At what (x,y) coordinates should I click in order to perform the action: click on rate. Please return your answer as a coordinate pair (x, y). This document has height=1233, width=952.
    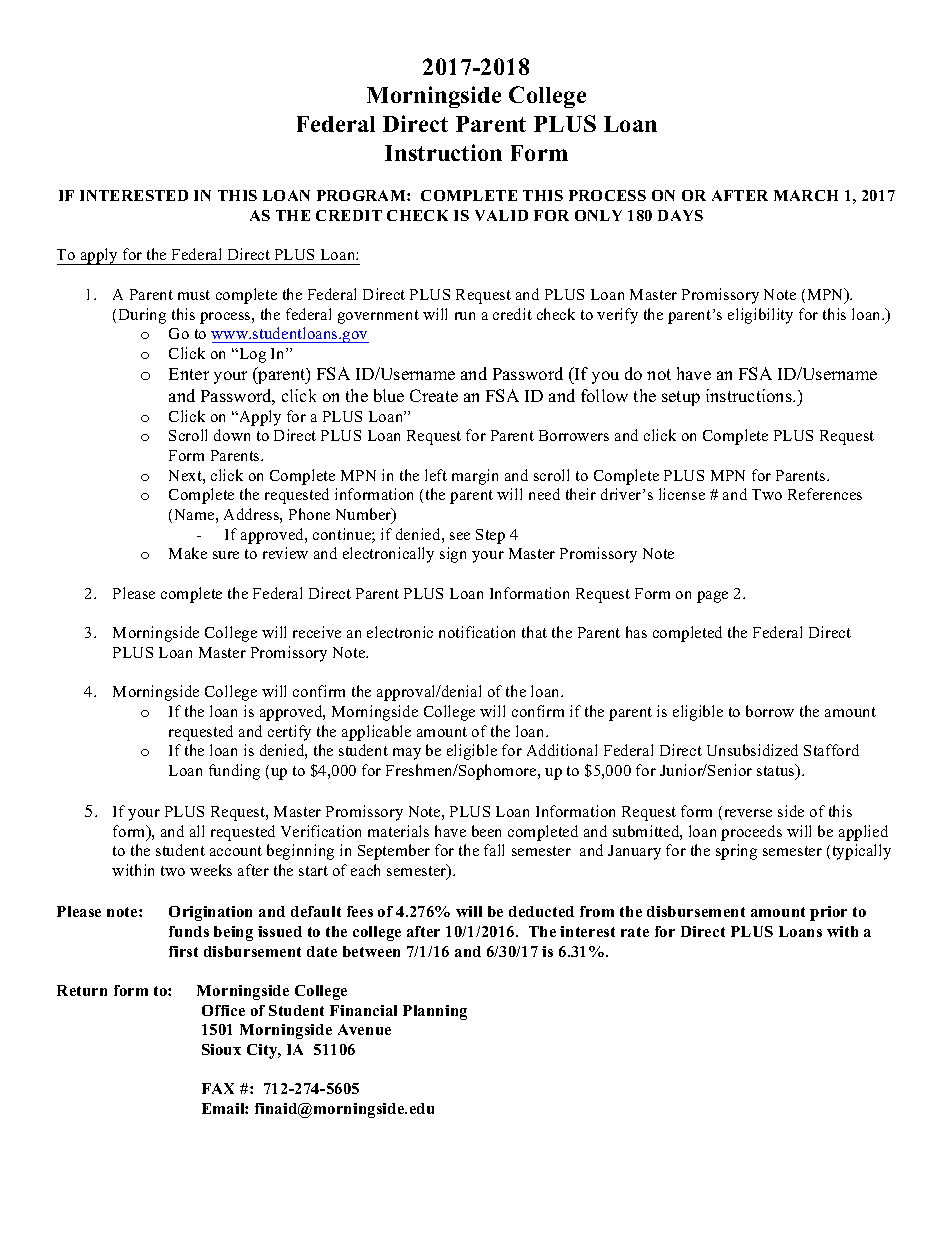
    Looking at the image, I should click on (635, 932).
